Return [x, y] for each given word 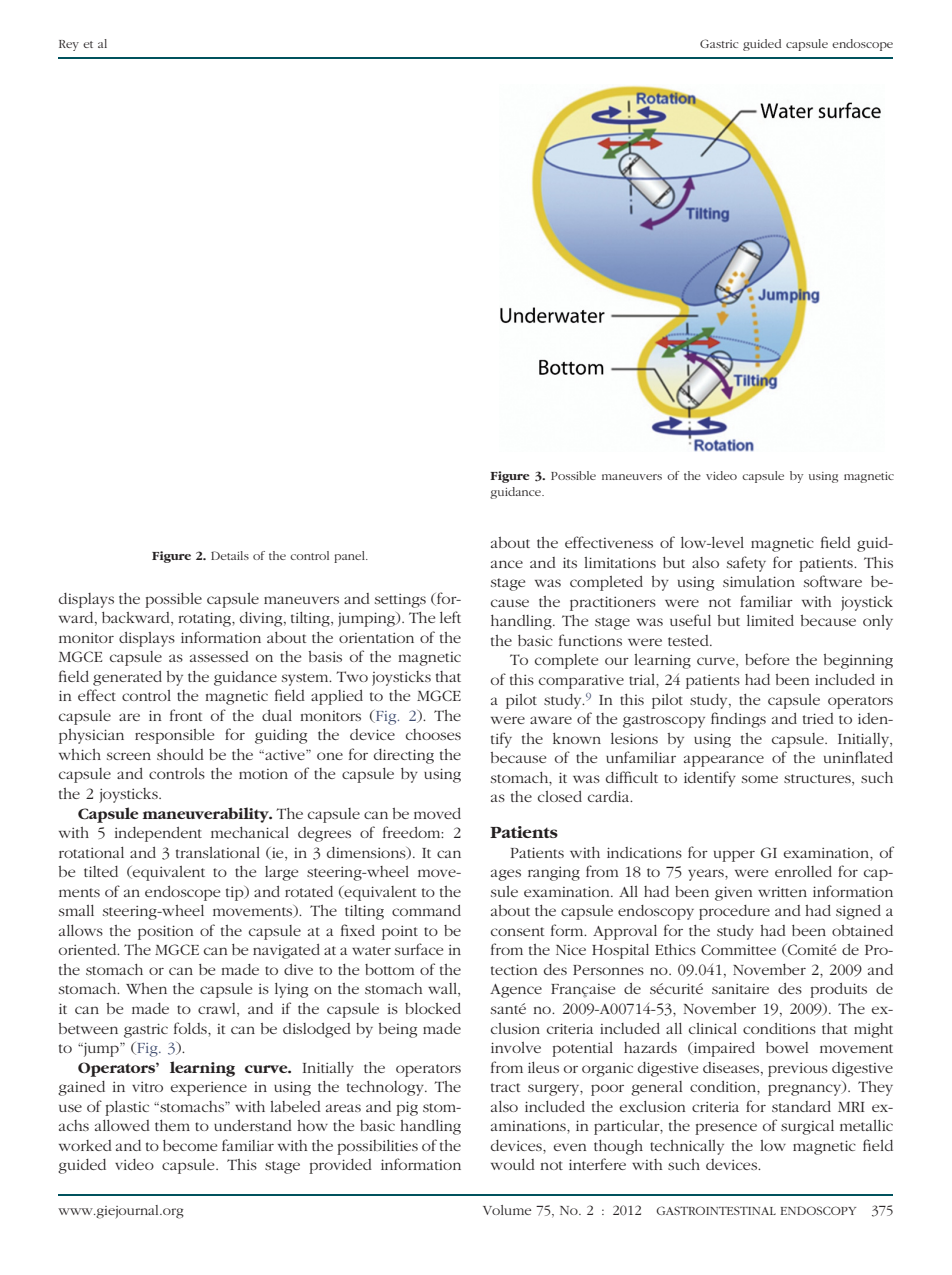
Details [230, 555]
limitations [620, 562]
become [190, 1145]
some [760, 779]
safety [746, 564]
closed [560, 796]
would [513, 1164]
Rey [69, 45]
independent [158, 834]
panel [350, 557]
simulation [759, 581]
